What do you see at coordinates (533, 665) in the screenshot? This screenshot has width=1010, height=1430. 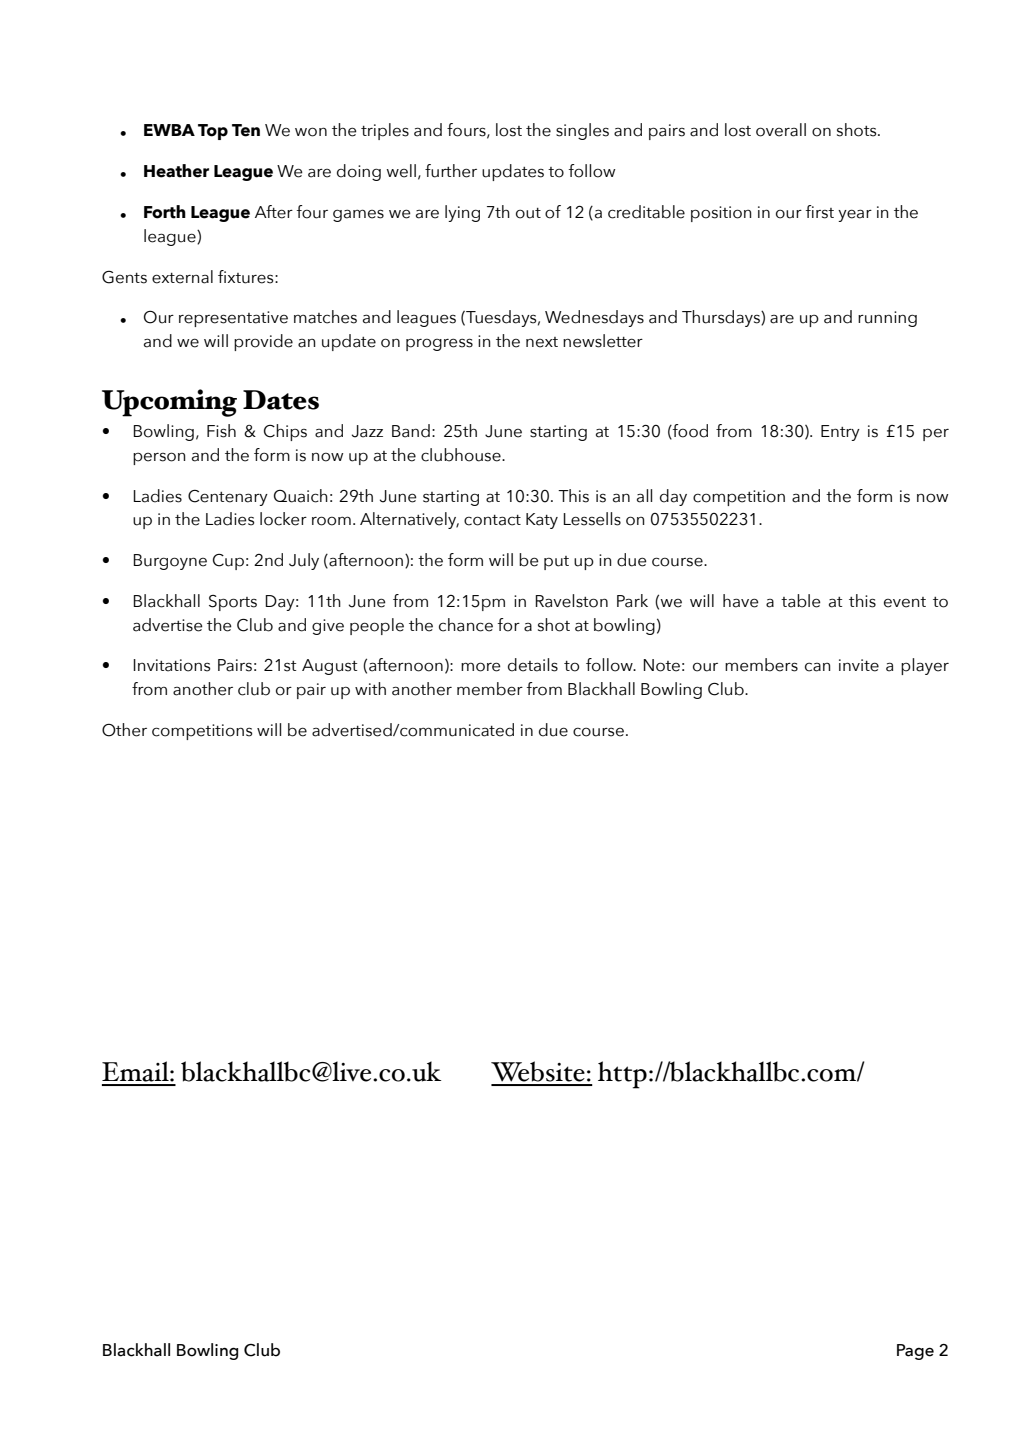 I see `details` at bounding box center [533, 665].
